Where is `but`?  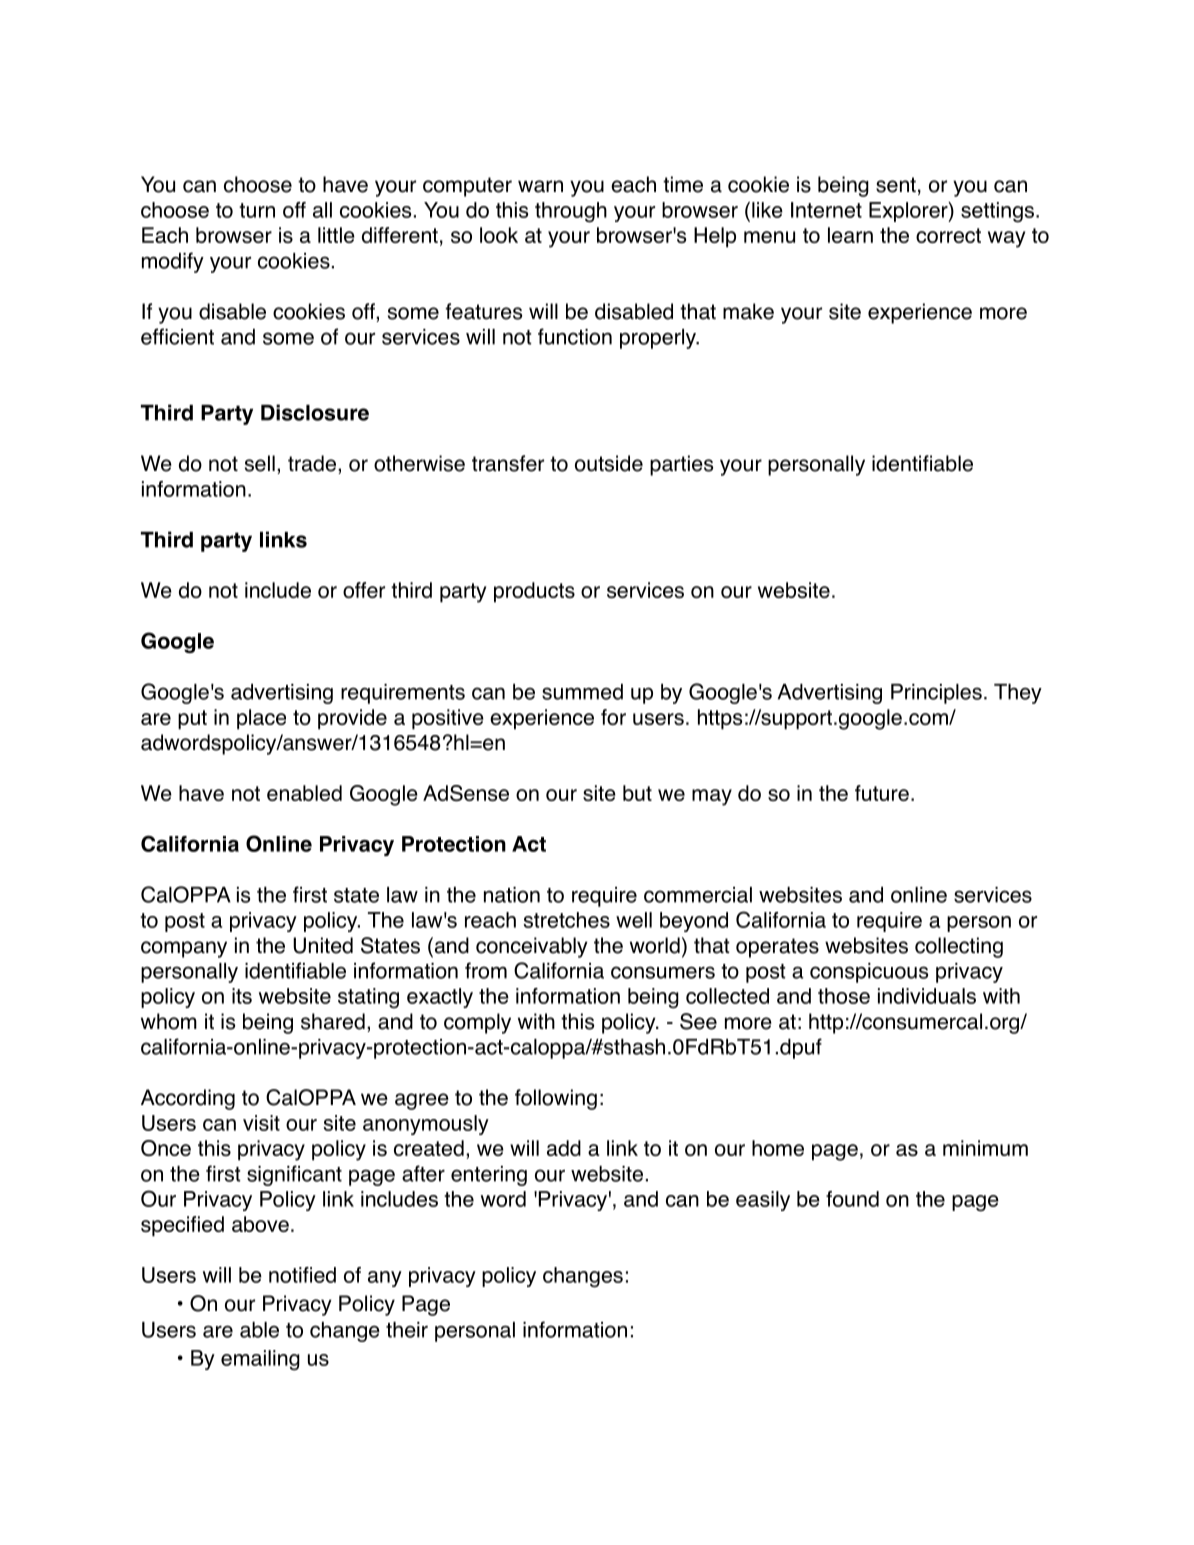
but is located at coordinates (637, 793).
